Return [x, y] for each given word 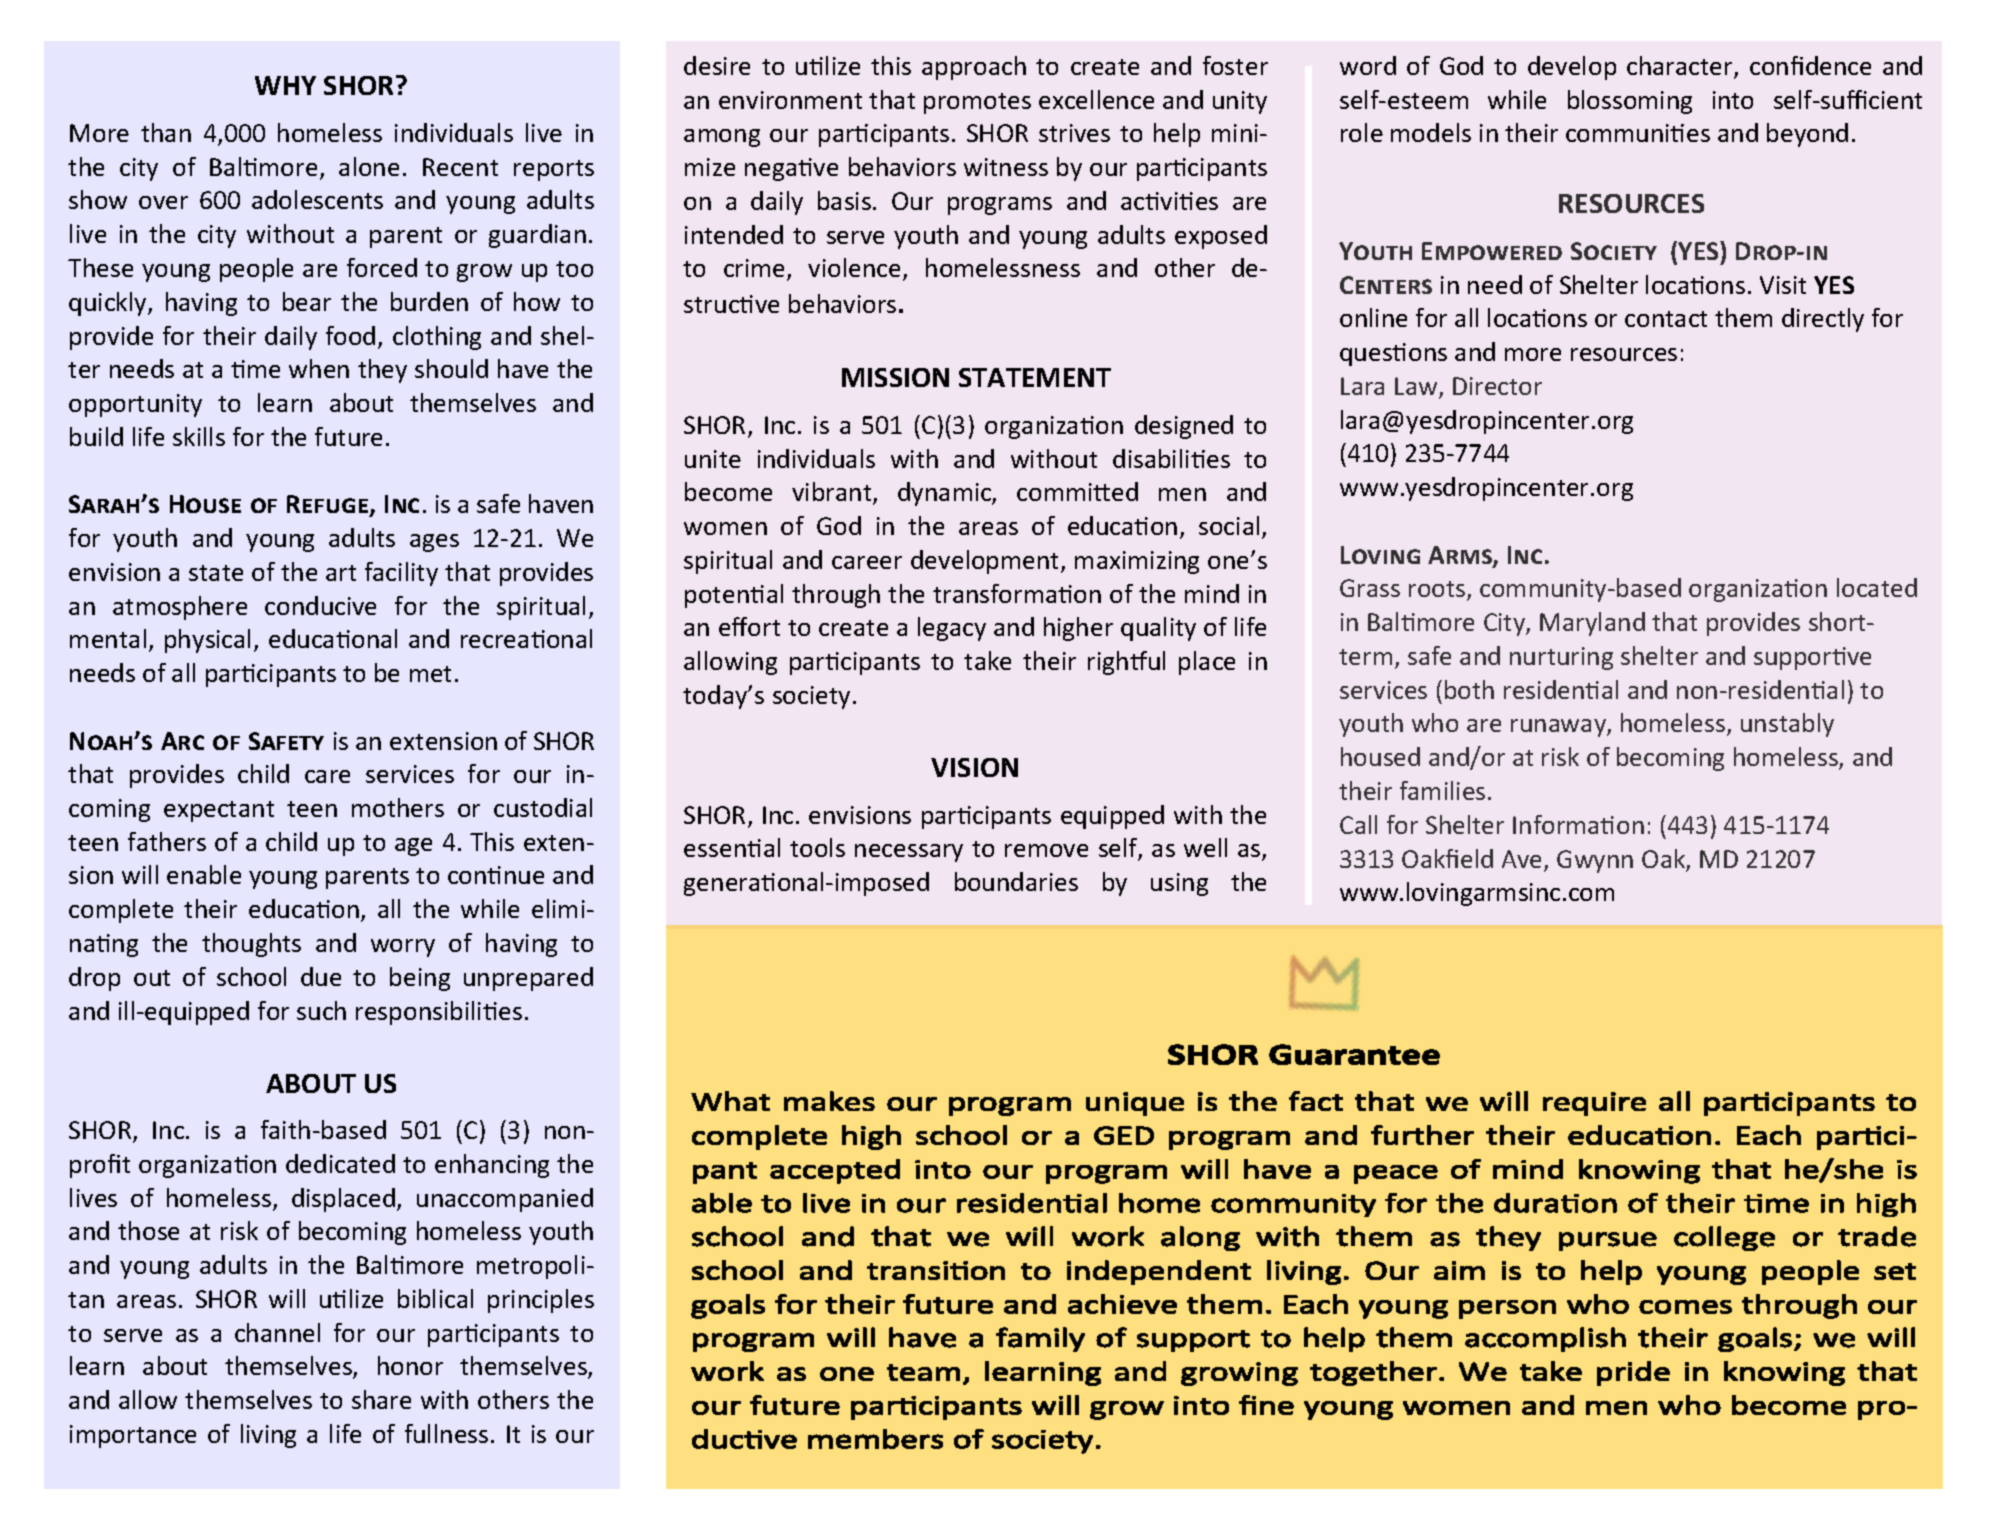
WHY [285, 85]
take [987, 660]
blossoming [1630, 102]
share [381, 1399]
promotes [977, 103]
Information [1578, 824]
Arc [182, 741]
